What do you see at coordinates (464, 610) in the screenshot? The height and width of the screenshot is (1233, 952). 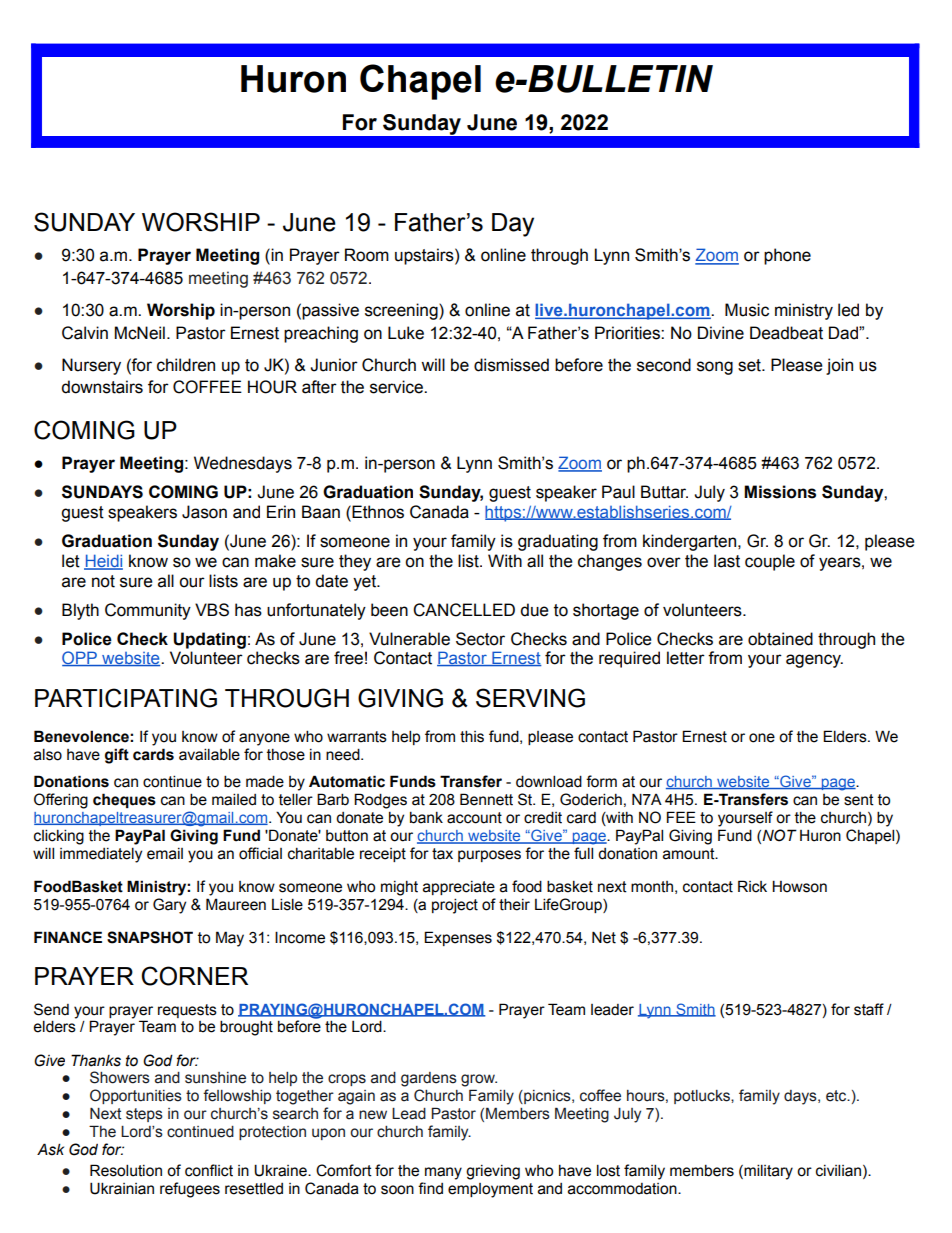 I see `CANCELLED` at bounding box center [464, 610].
